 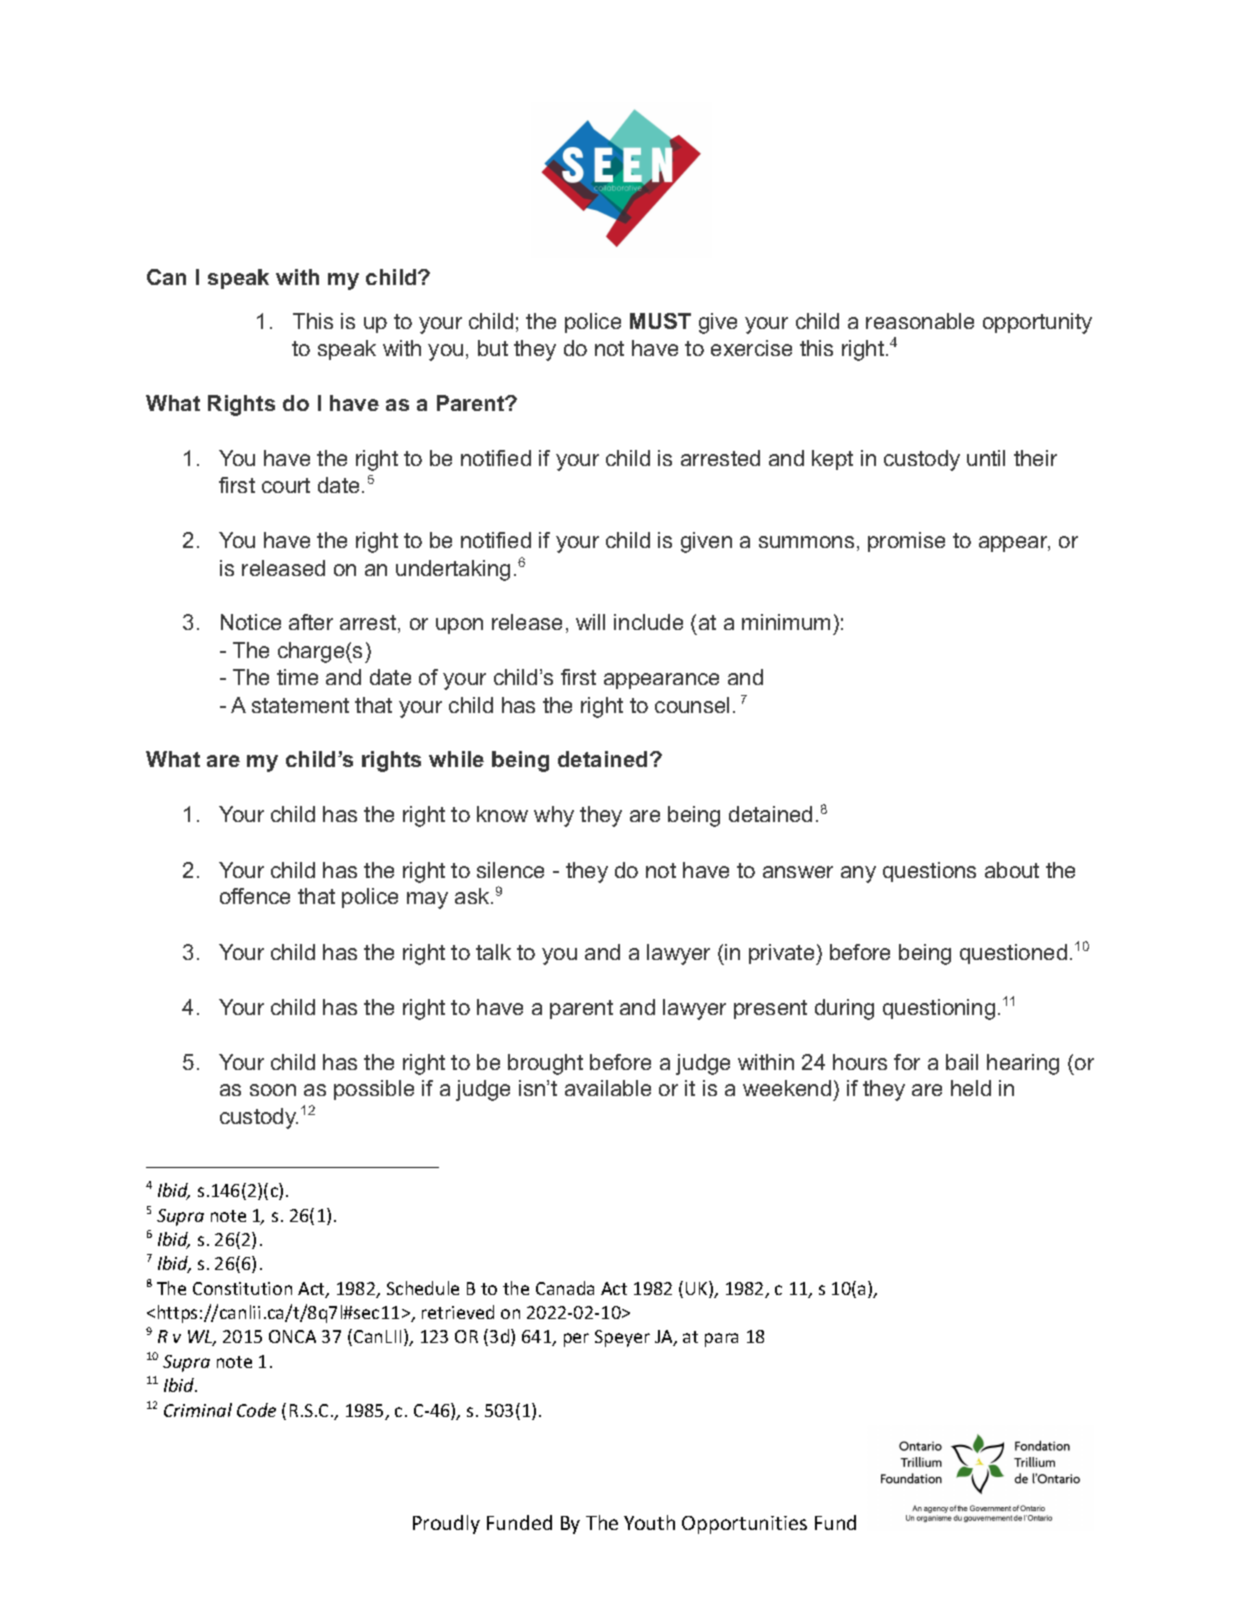 I want to click on Constitution, so click(x=242, y=1288).
